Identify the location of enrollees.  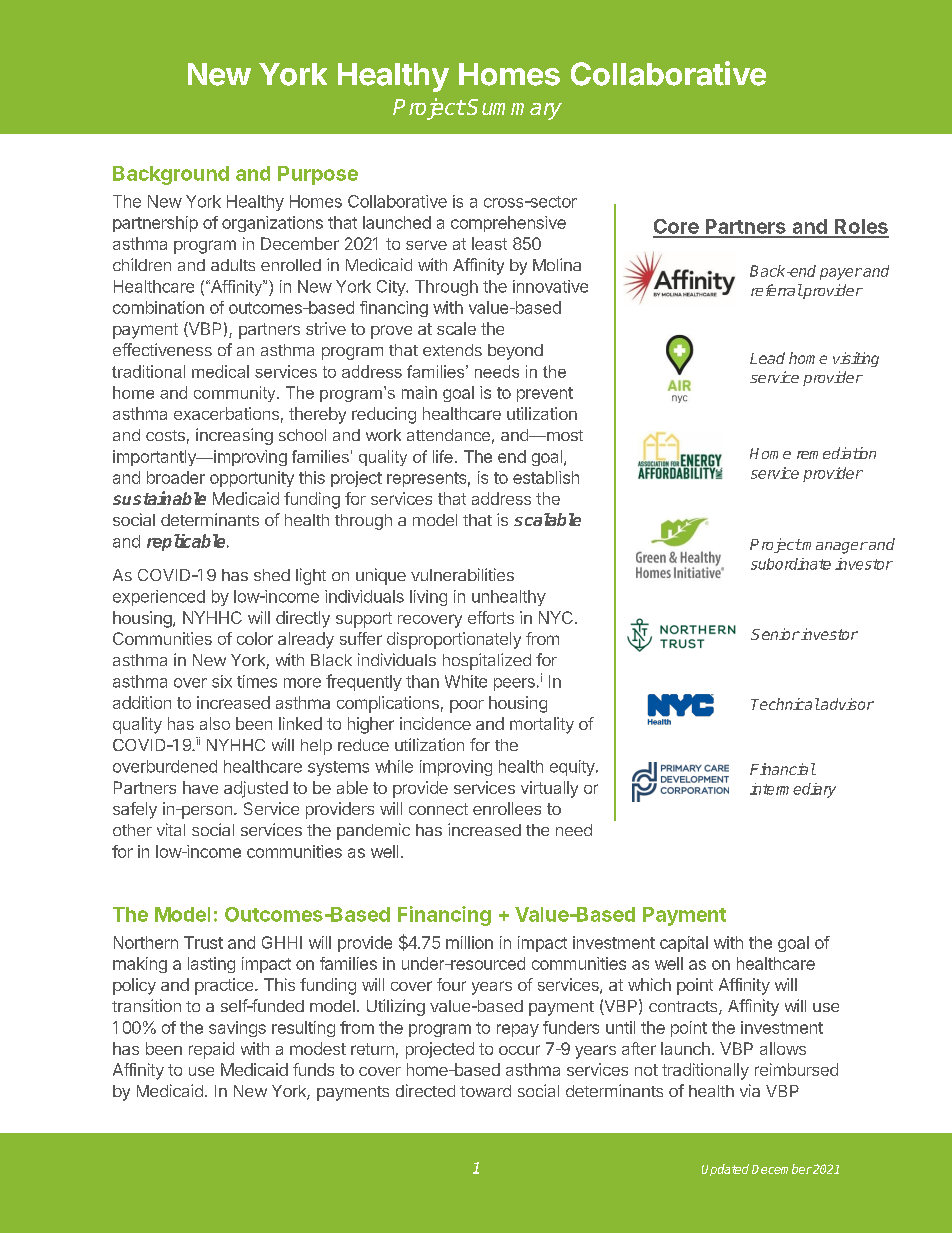
(507, 808).
